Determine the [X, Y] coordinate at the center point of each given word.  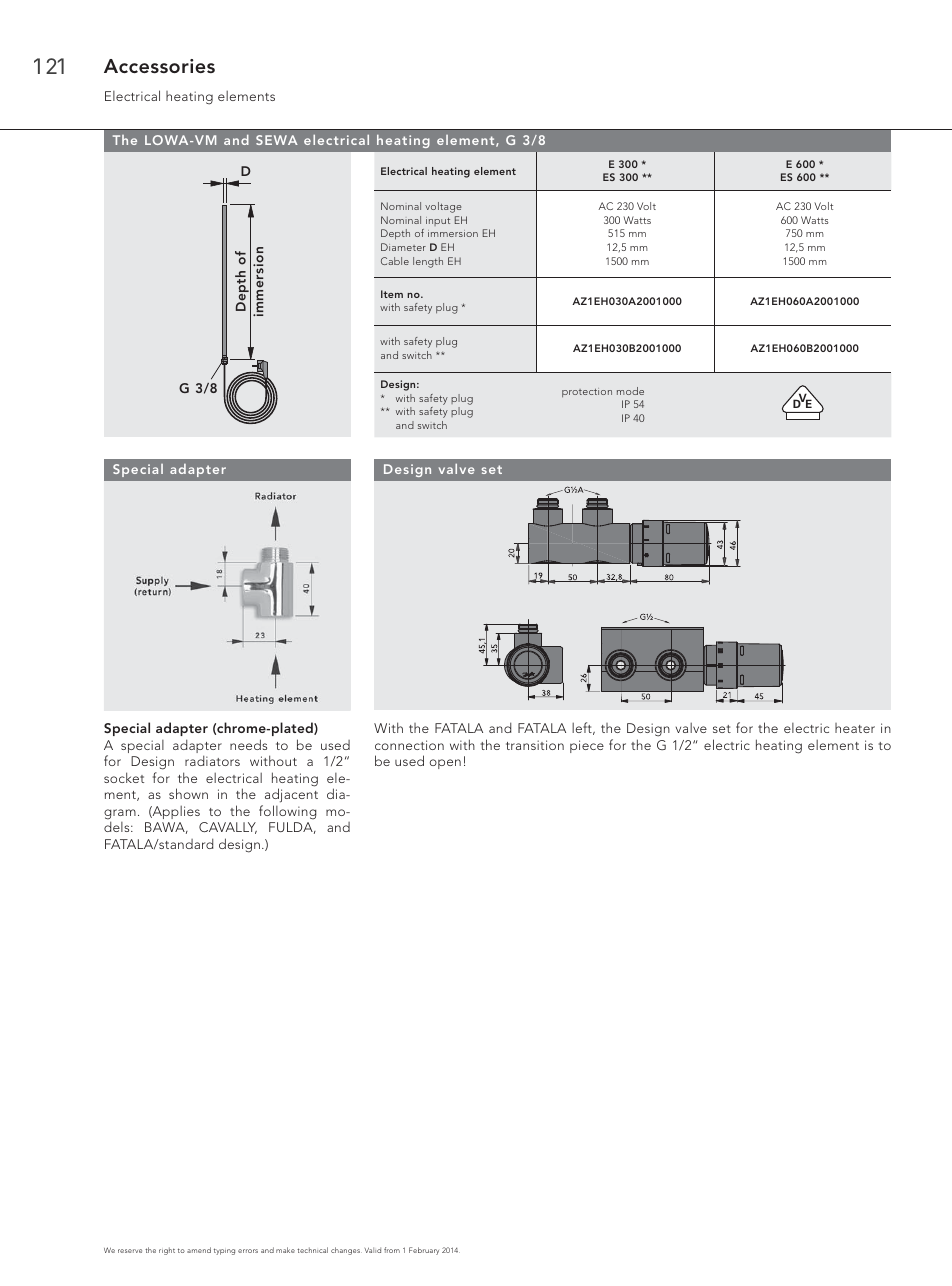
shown [188, 793]
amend [199, 1250]
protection [587, 392]
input [438, 221]
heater [855, 728]
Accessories [159, 66]
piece [587, 746]
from [392, 1250]
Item [392, 294]
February [424, 1251]
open [445, 764]
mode [630, 391]
